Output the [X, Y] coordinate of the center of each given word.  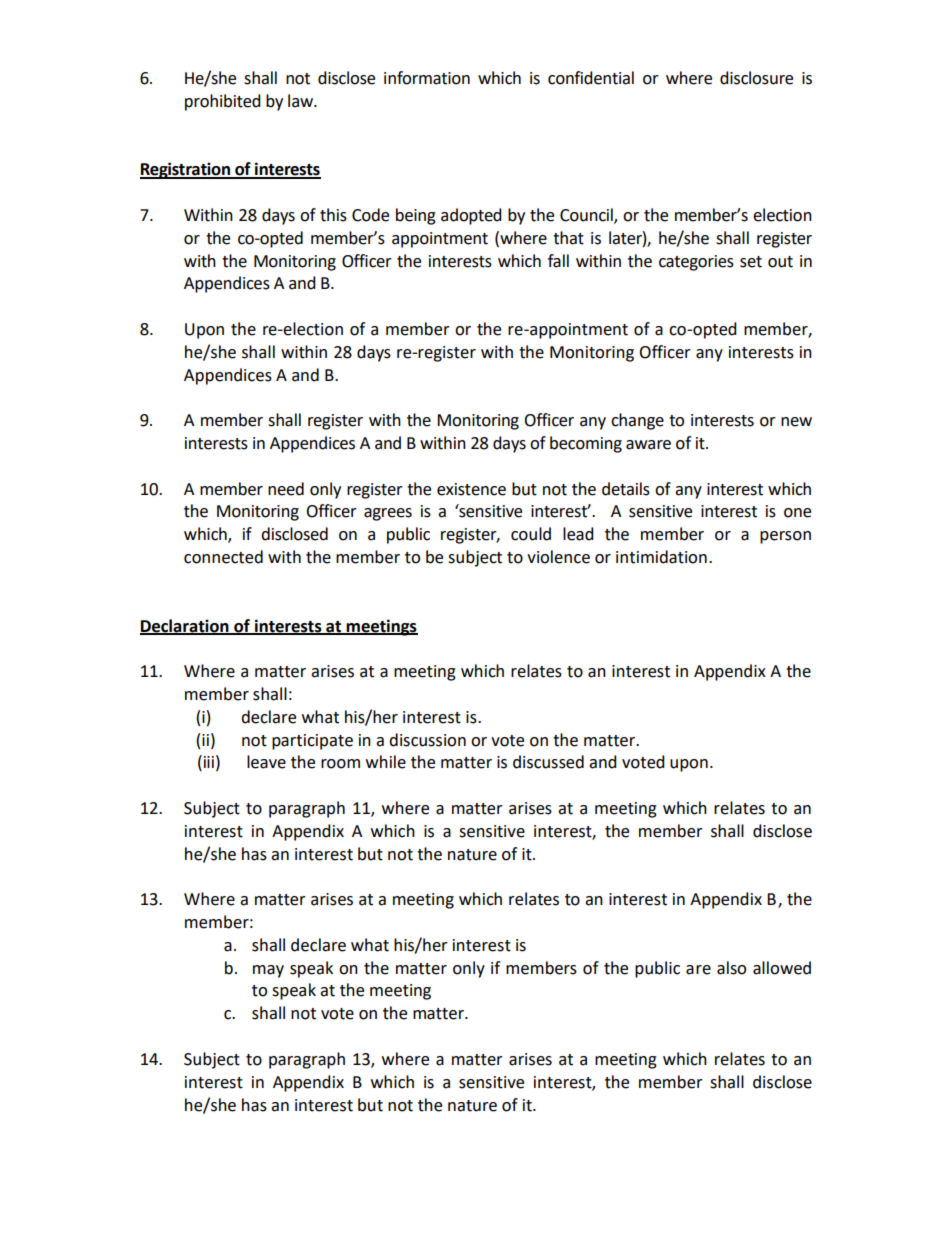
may [268, 971]
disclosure [756, 78]
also [731, 968]
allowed [782, 968]
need [286, 489]
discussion [427, 740]
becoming [586, 444]
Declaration [185, 626]
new [796, 422]
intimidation [661, 557]
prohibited [223, 102]
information [427, 78]
